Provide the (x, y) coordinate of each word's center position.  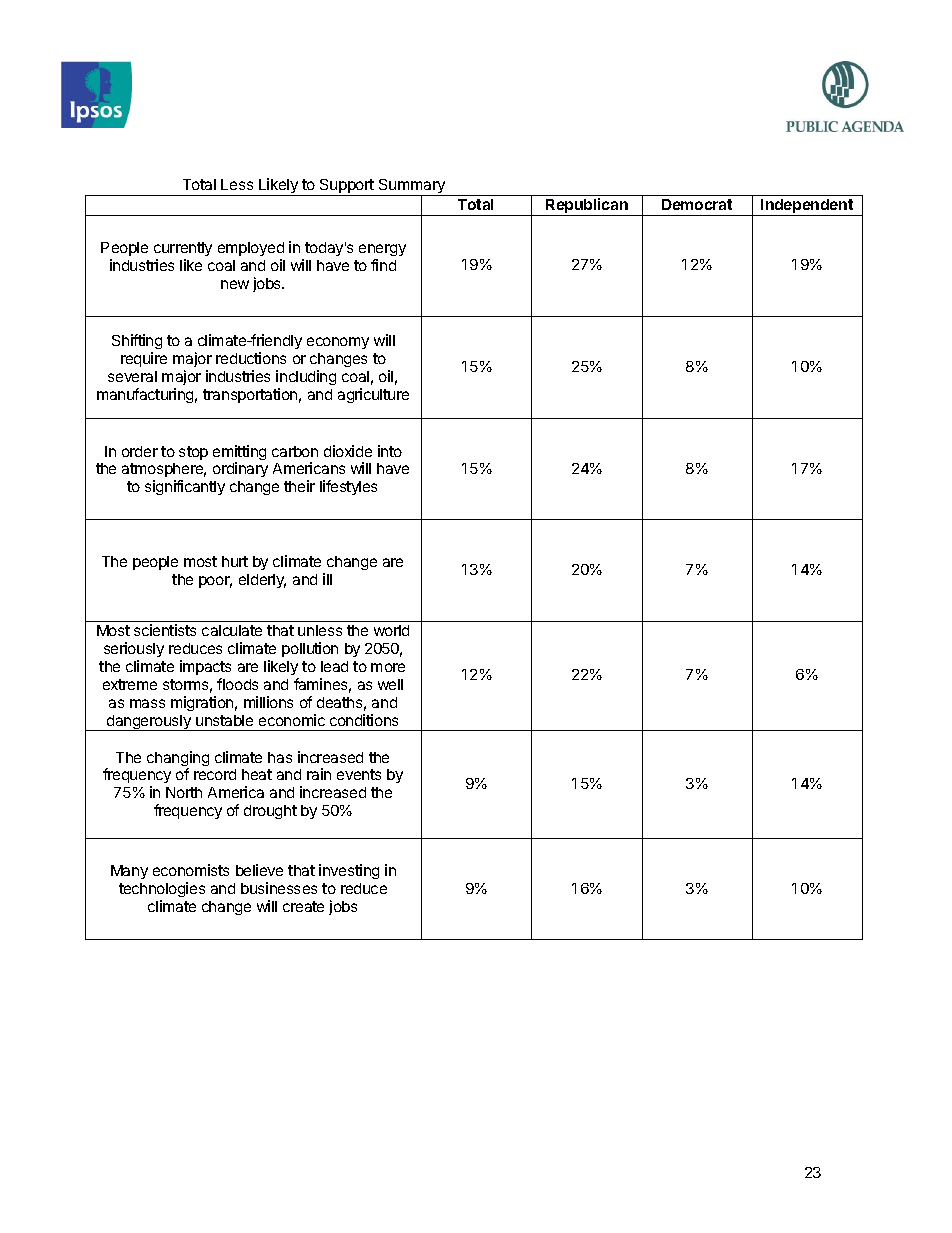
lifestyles (348, 487)
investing (349, 871)
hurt (235, 561)
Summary (412, 187)
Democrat (697, 204)
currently (183, 249)
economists (191, 870)
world (391, 630)
